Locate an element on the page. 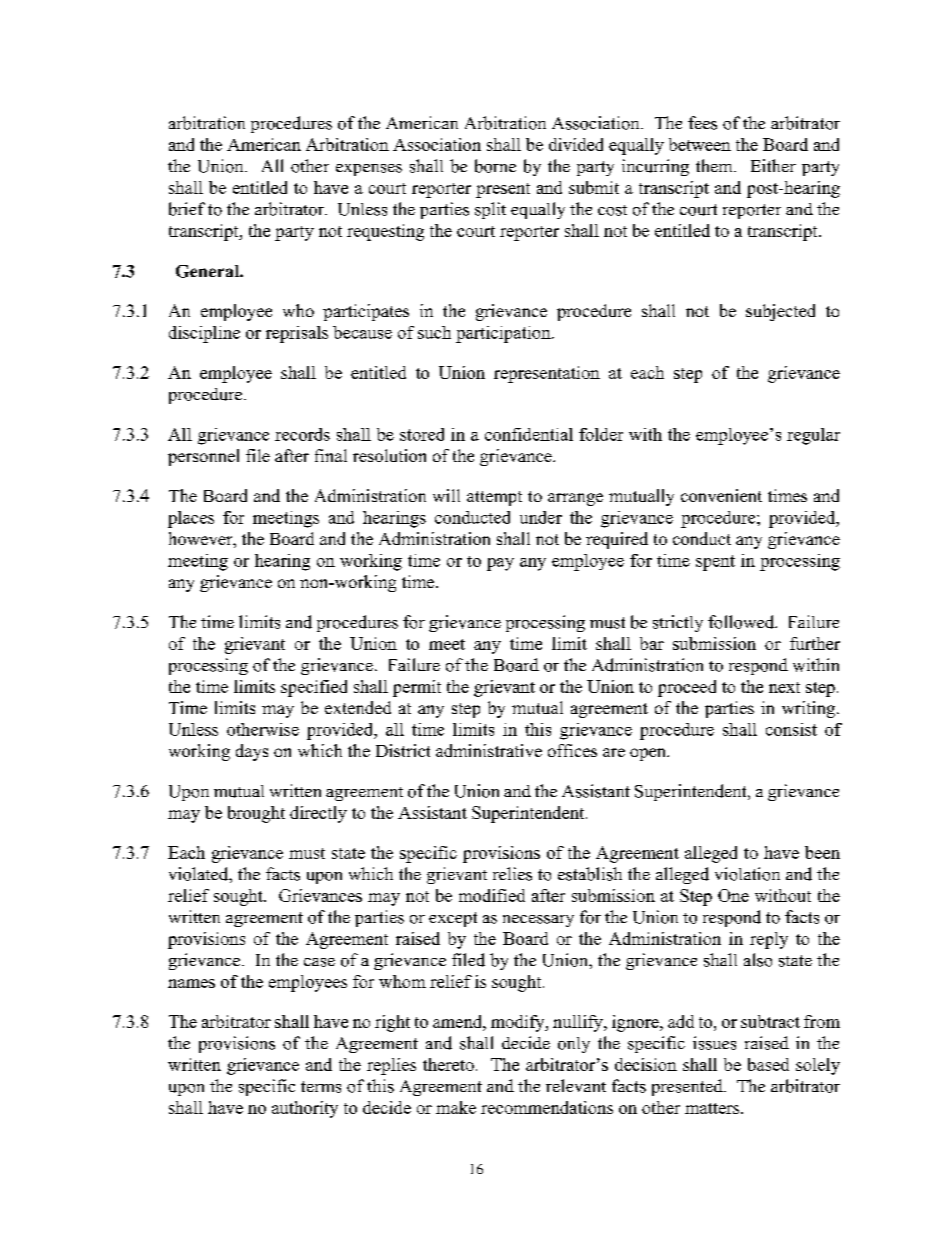 This image has height=1233, width=952. authority is located at coordinates (305, 1109).
